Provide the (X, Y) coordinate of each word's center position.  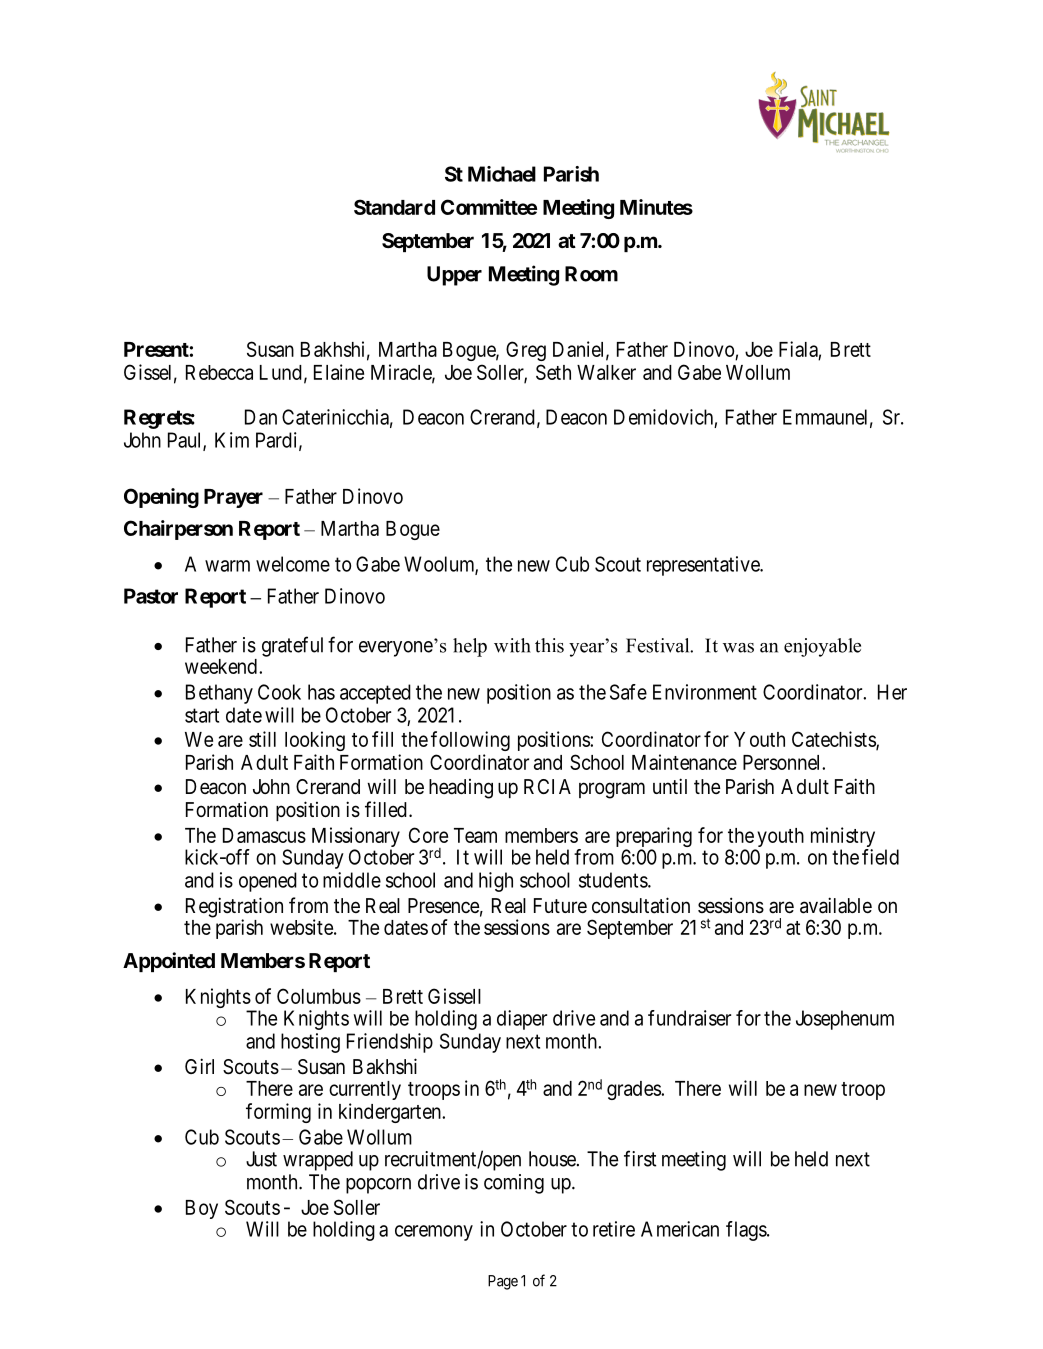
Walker (606, 372)
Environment (705, 692)
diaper (522, 1020)
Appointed (169, 962)
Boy (202, 1209)
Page (503, 1282)
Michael (502, 174)
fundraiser (689, 1018)
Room (591, 274)
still (262, 739)
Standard (394, 207)
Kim (232, 440)
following (470, 741)
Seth (553, 372)
